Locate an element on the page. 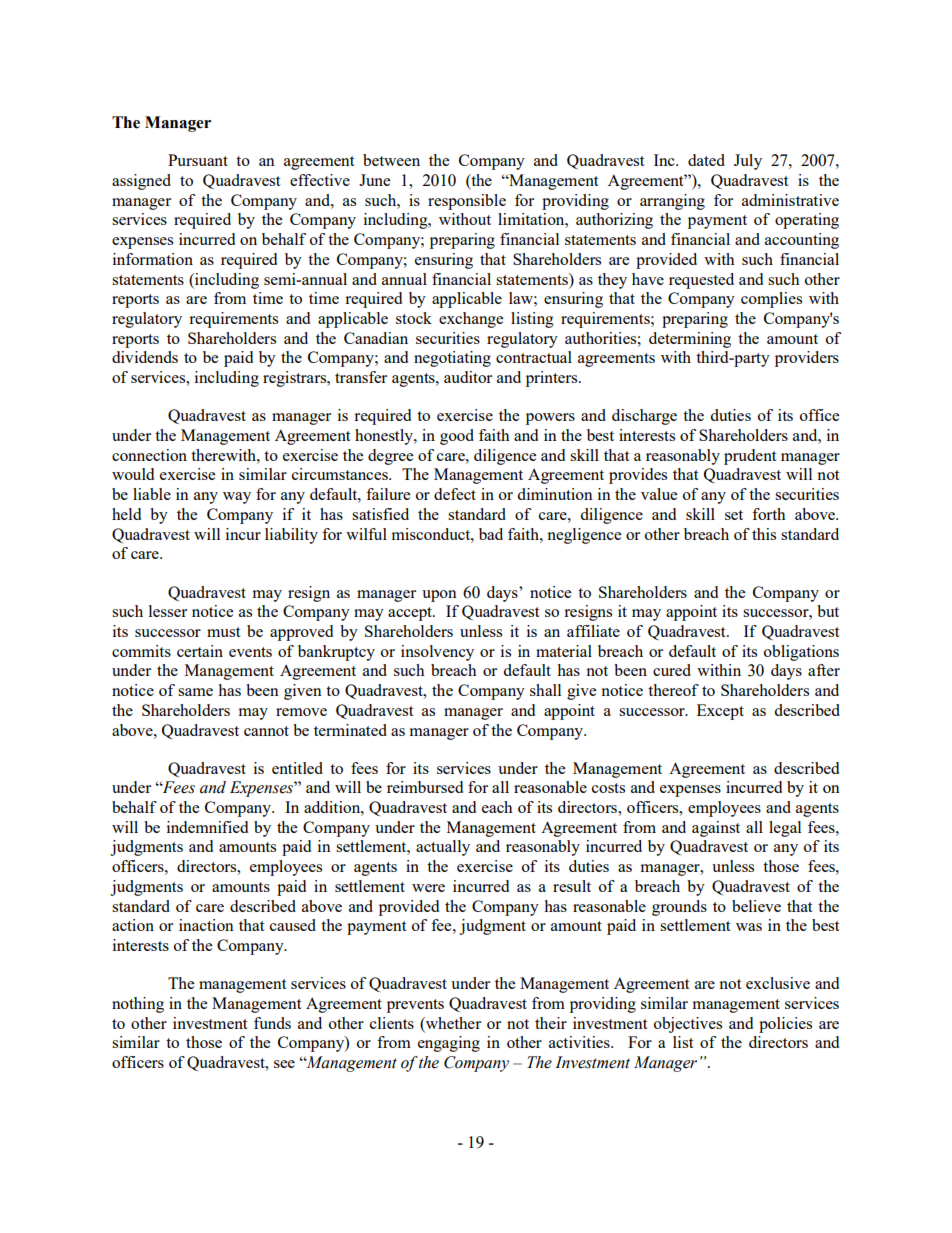 Image resolution: width=952 pixels, height=1233 pixels. reimbursed is located at coordinates (425, 787).
